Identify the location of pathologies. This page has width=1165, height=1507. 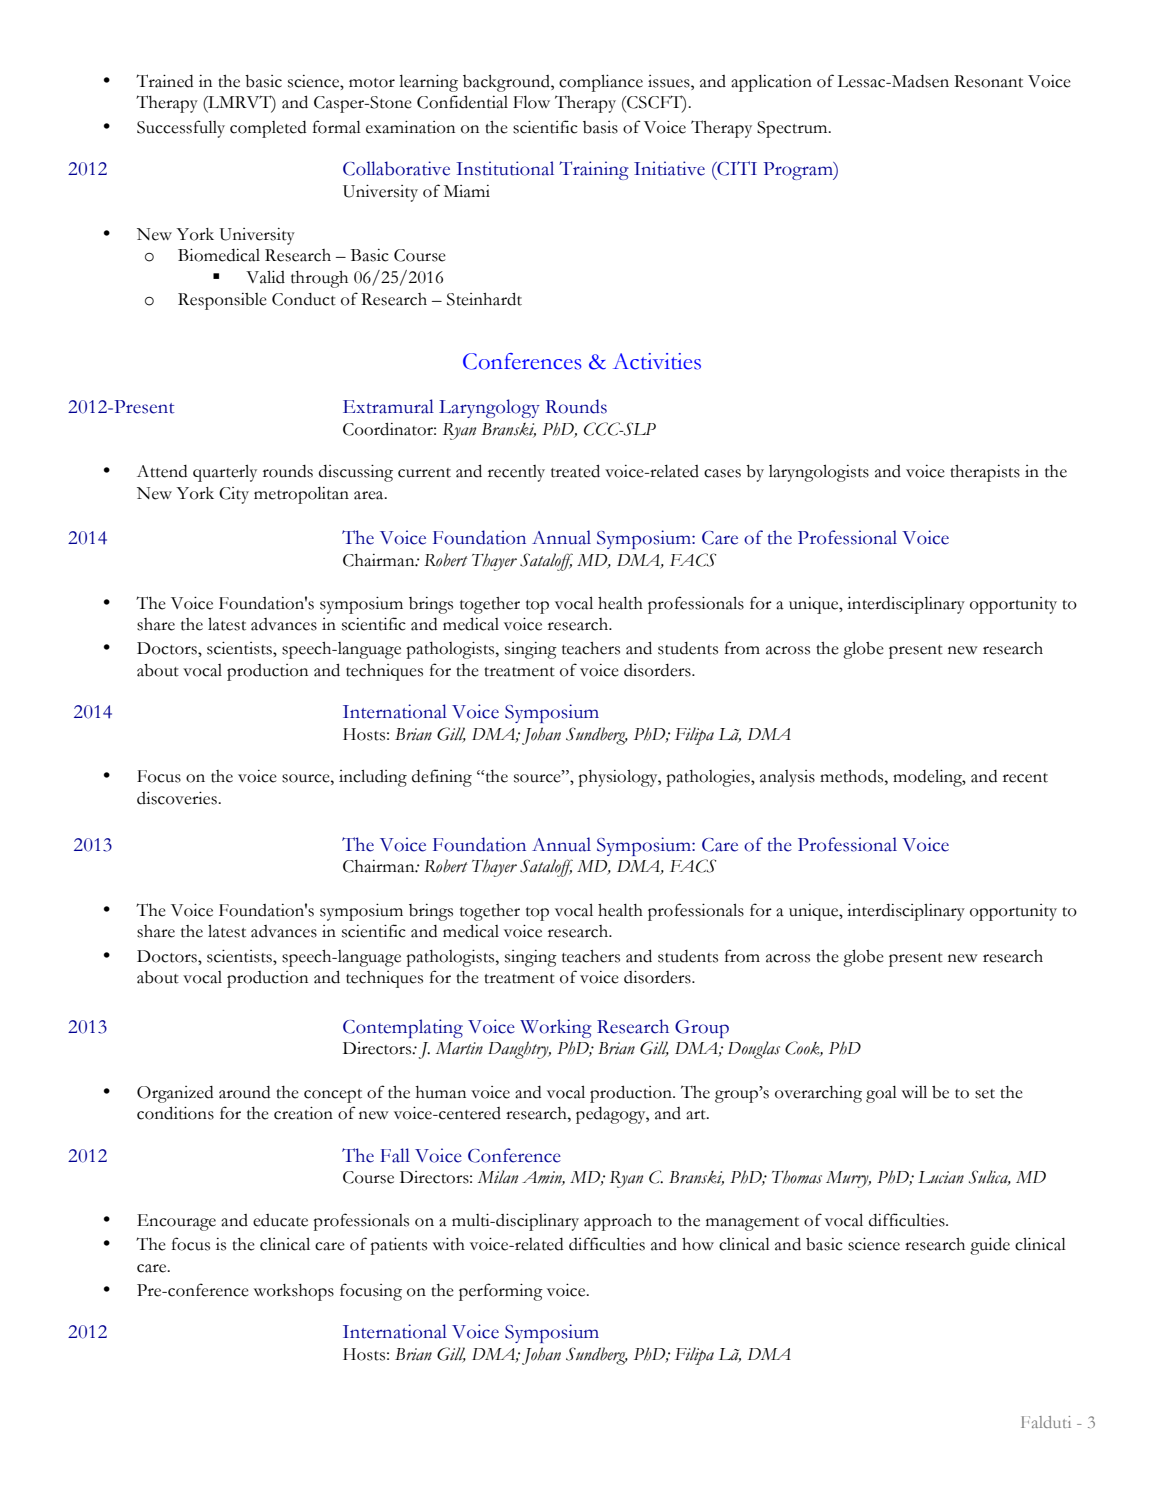
(709, 778).
